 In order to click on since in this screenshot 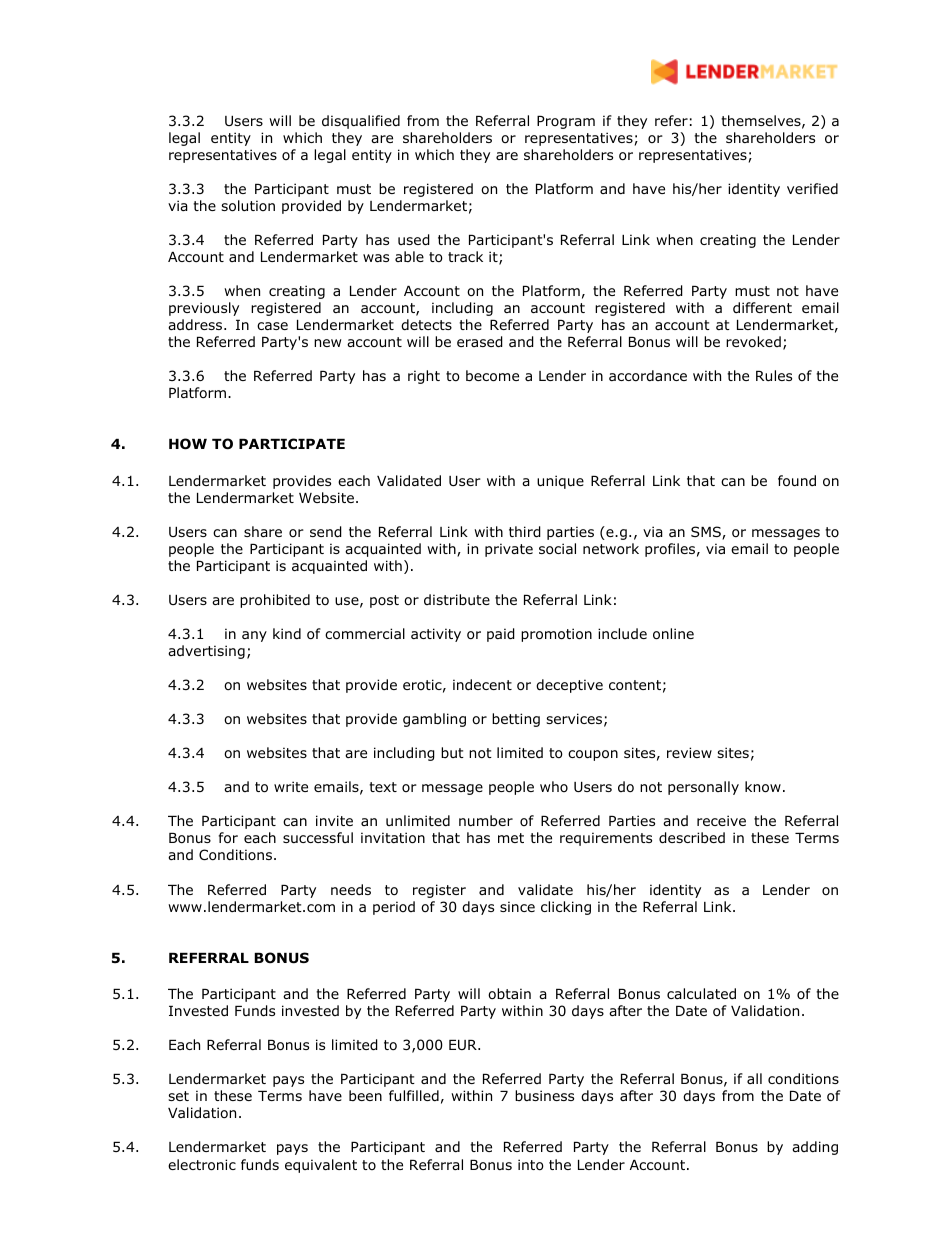, I will do `click(517, 906)`.
